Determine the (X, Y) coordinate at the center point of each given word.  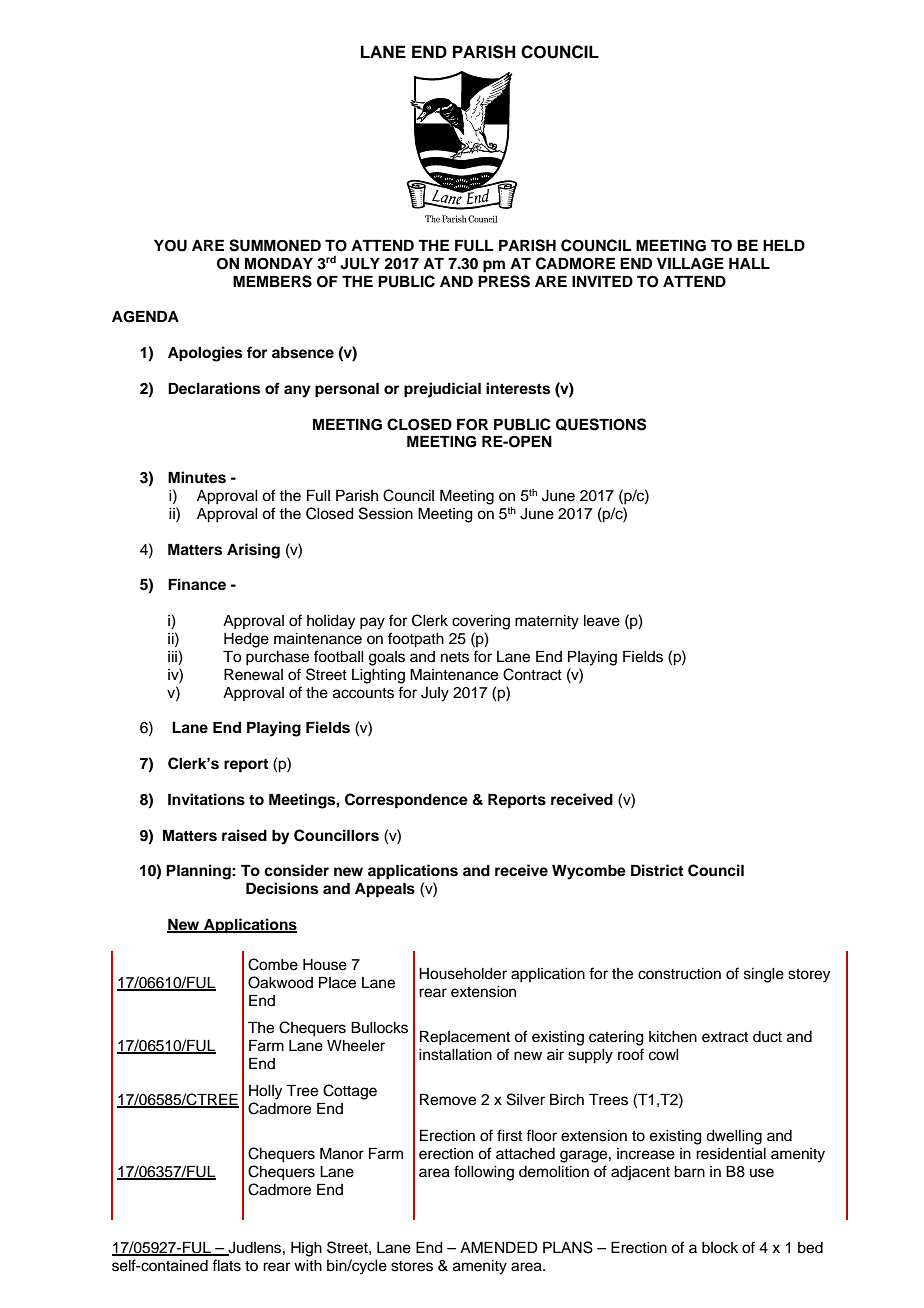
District (657, 870)
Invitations (206, 799)
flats (226, 1265)
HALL (749, 263)
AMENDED (499, 1247)
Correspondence (406, 801)
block (720, 1248)
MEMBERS (272, 281)
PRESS (504, 281)
